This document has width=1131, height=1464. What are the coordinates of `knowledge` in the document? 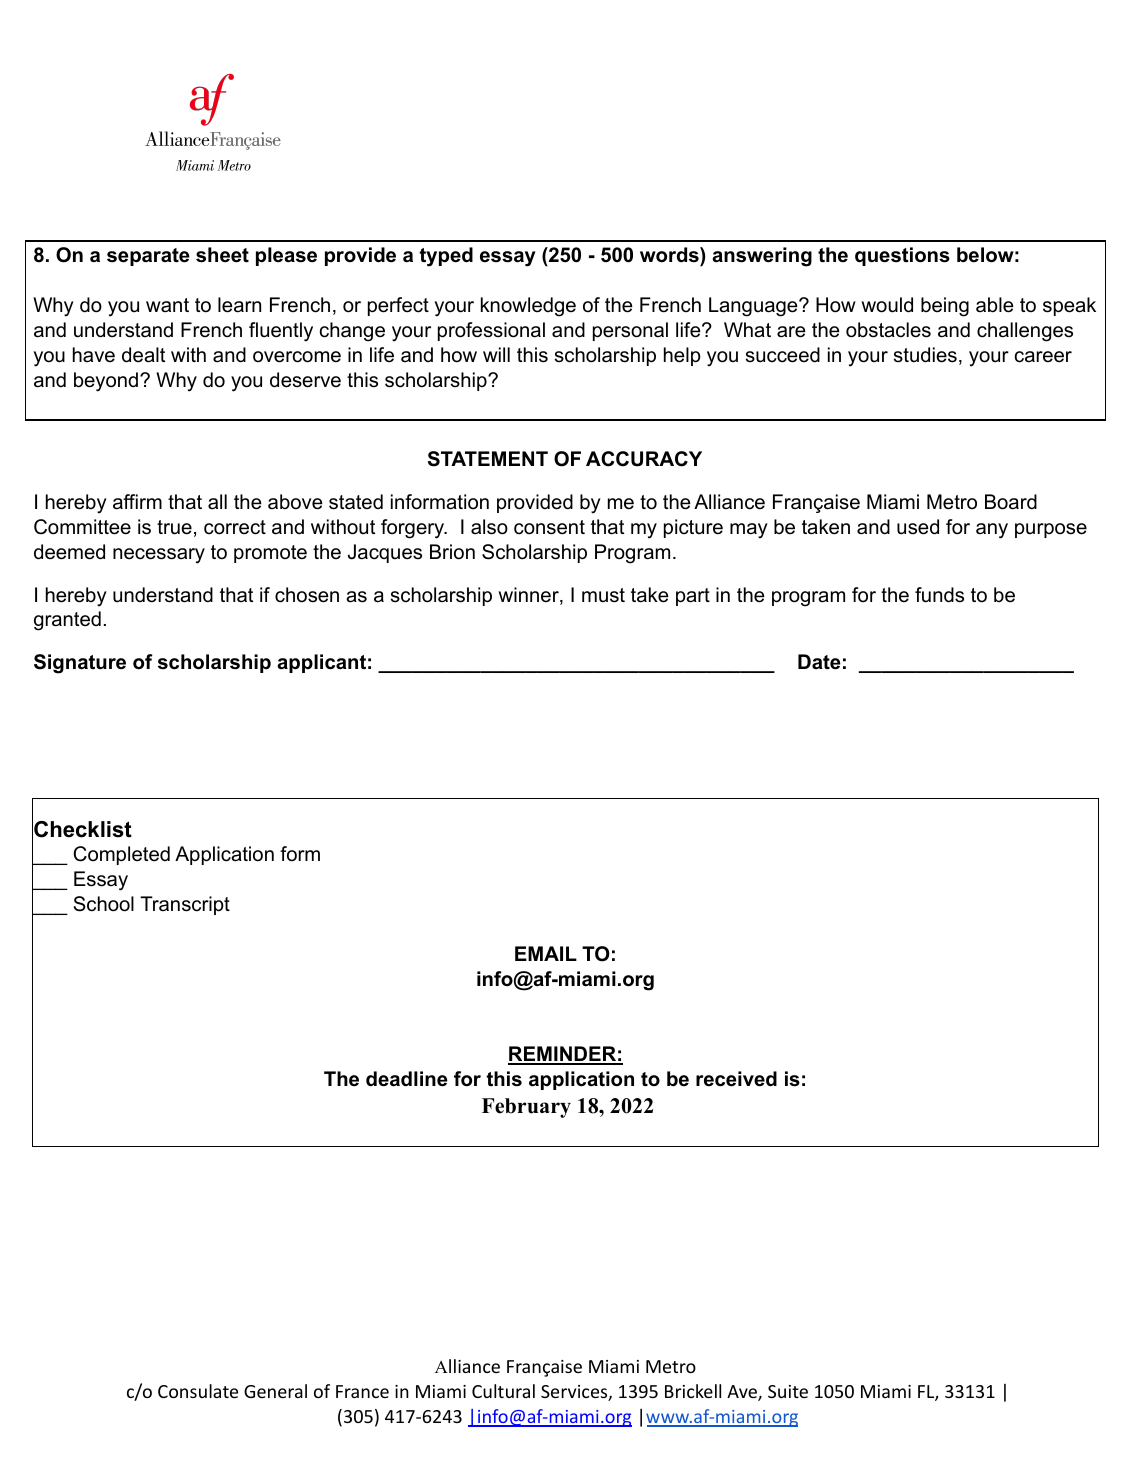 It's located at (528, 307).
